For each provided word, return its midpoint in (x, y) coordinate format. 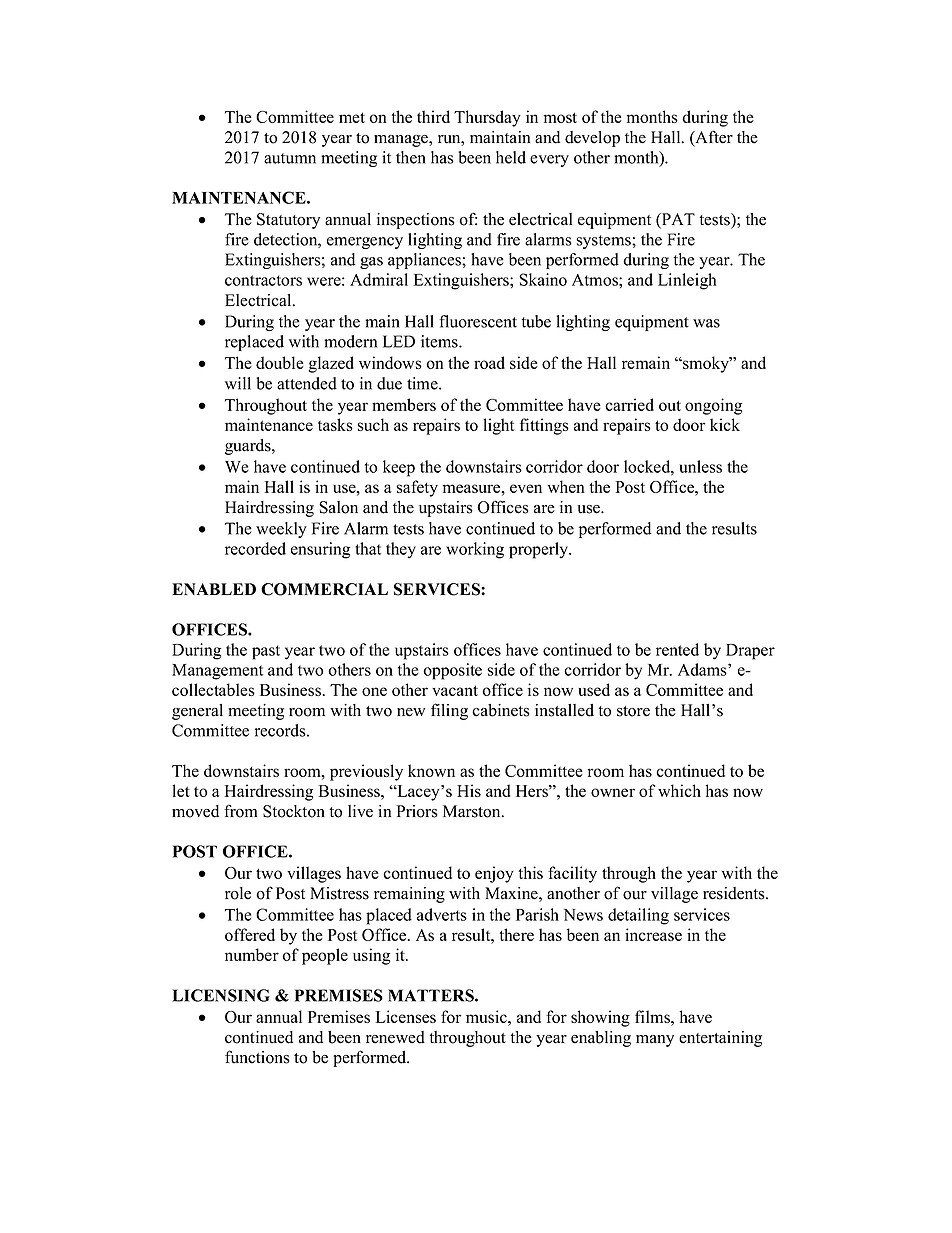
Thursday (487, 118)
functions (257, 1057)
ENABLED (214, 589)
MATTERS (432, 995)
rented (677, 649)
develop (592, 139)
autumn (290, 158)
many (655, 1041)
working (475, 550)
